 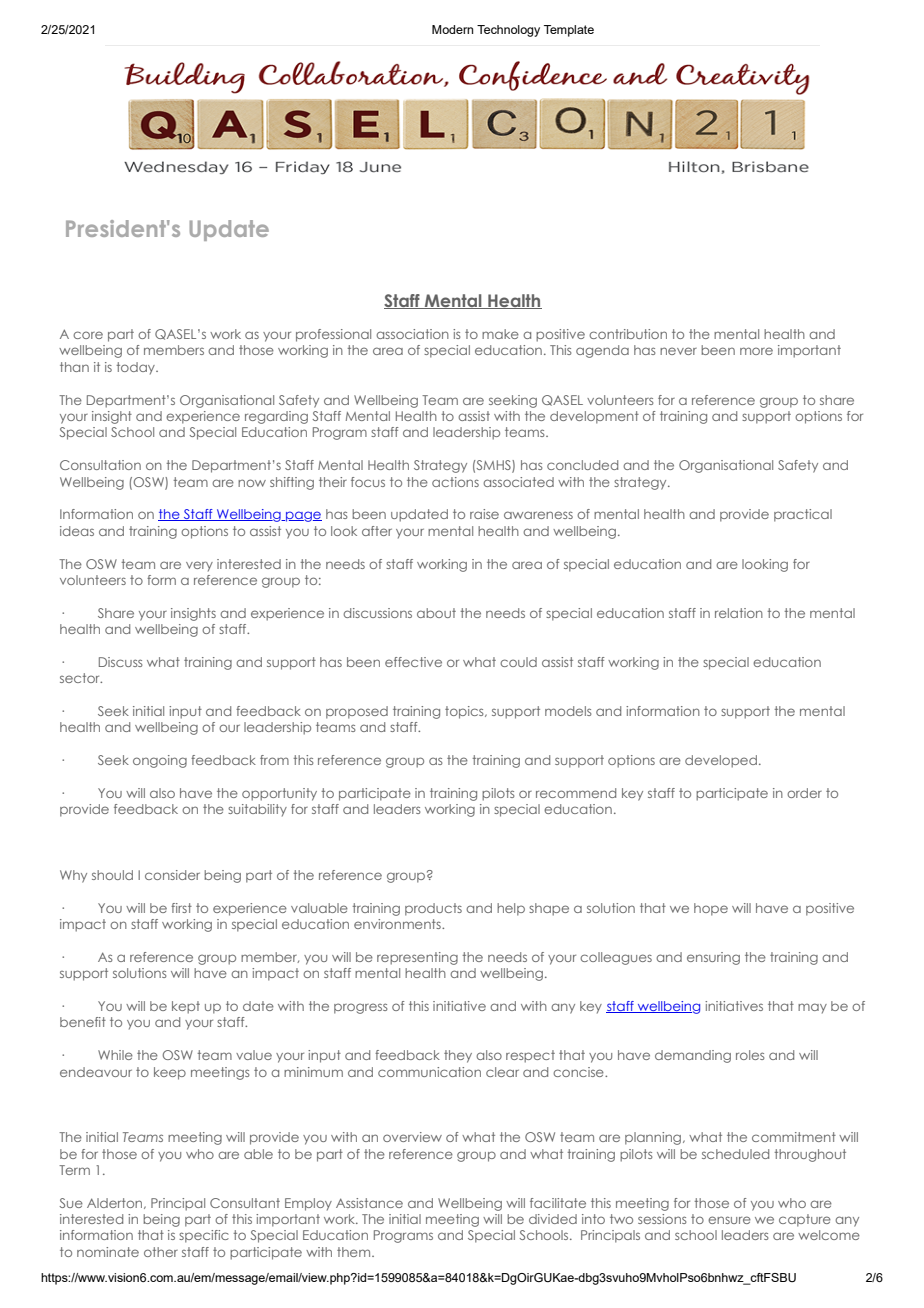 I want to click on core, so click(x=88, y=335).
